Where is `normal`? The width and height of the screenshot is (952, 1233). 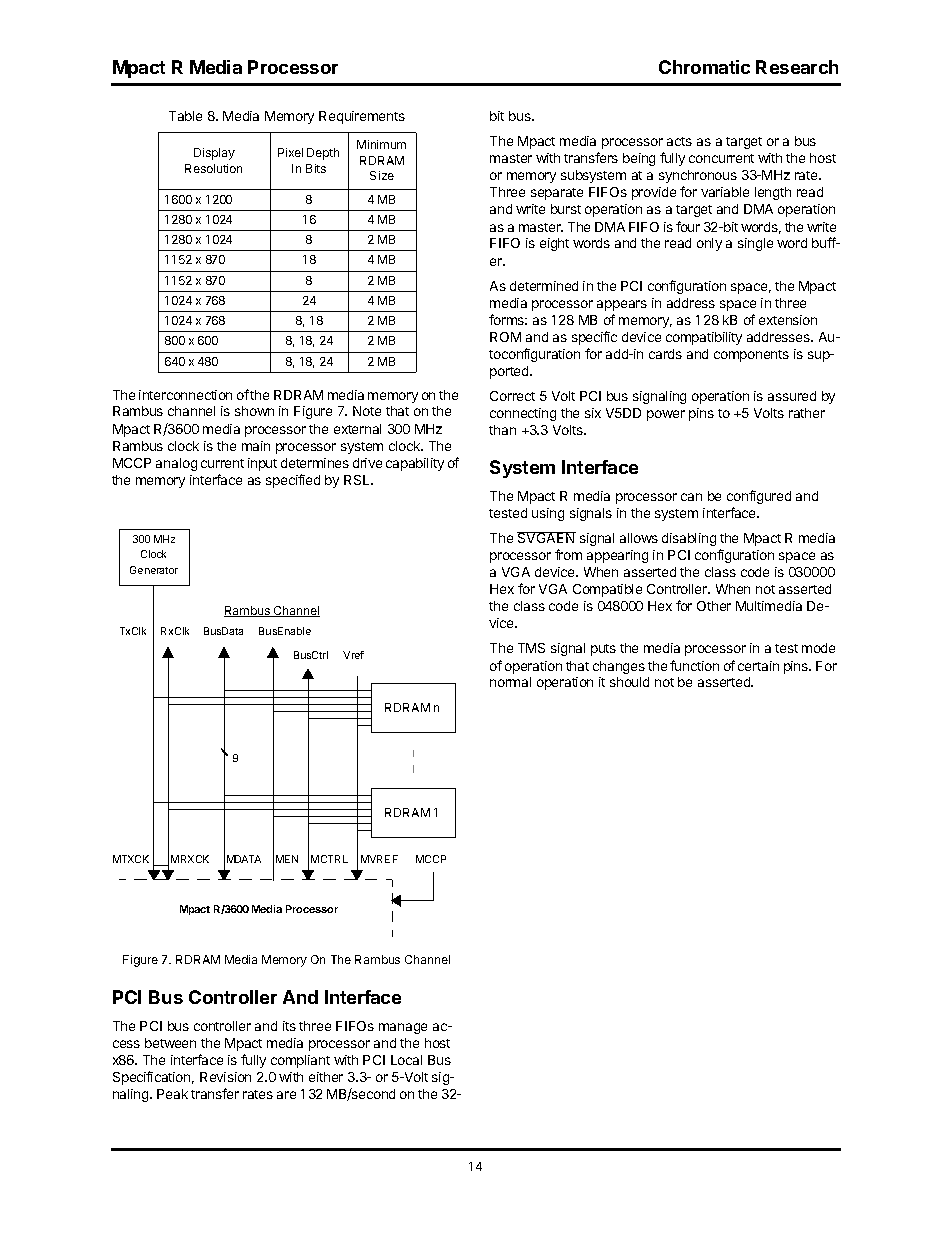
normal is located at coordinates (510, 682).
